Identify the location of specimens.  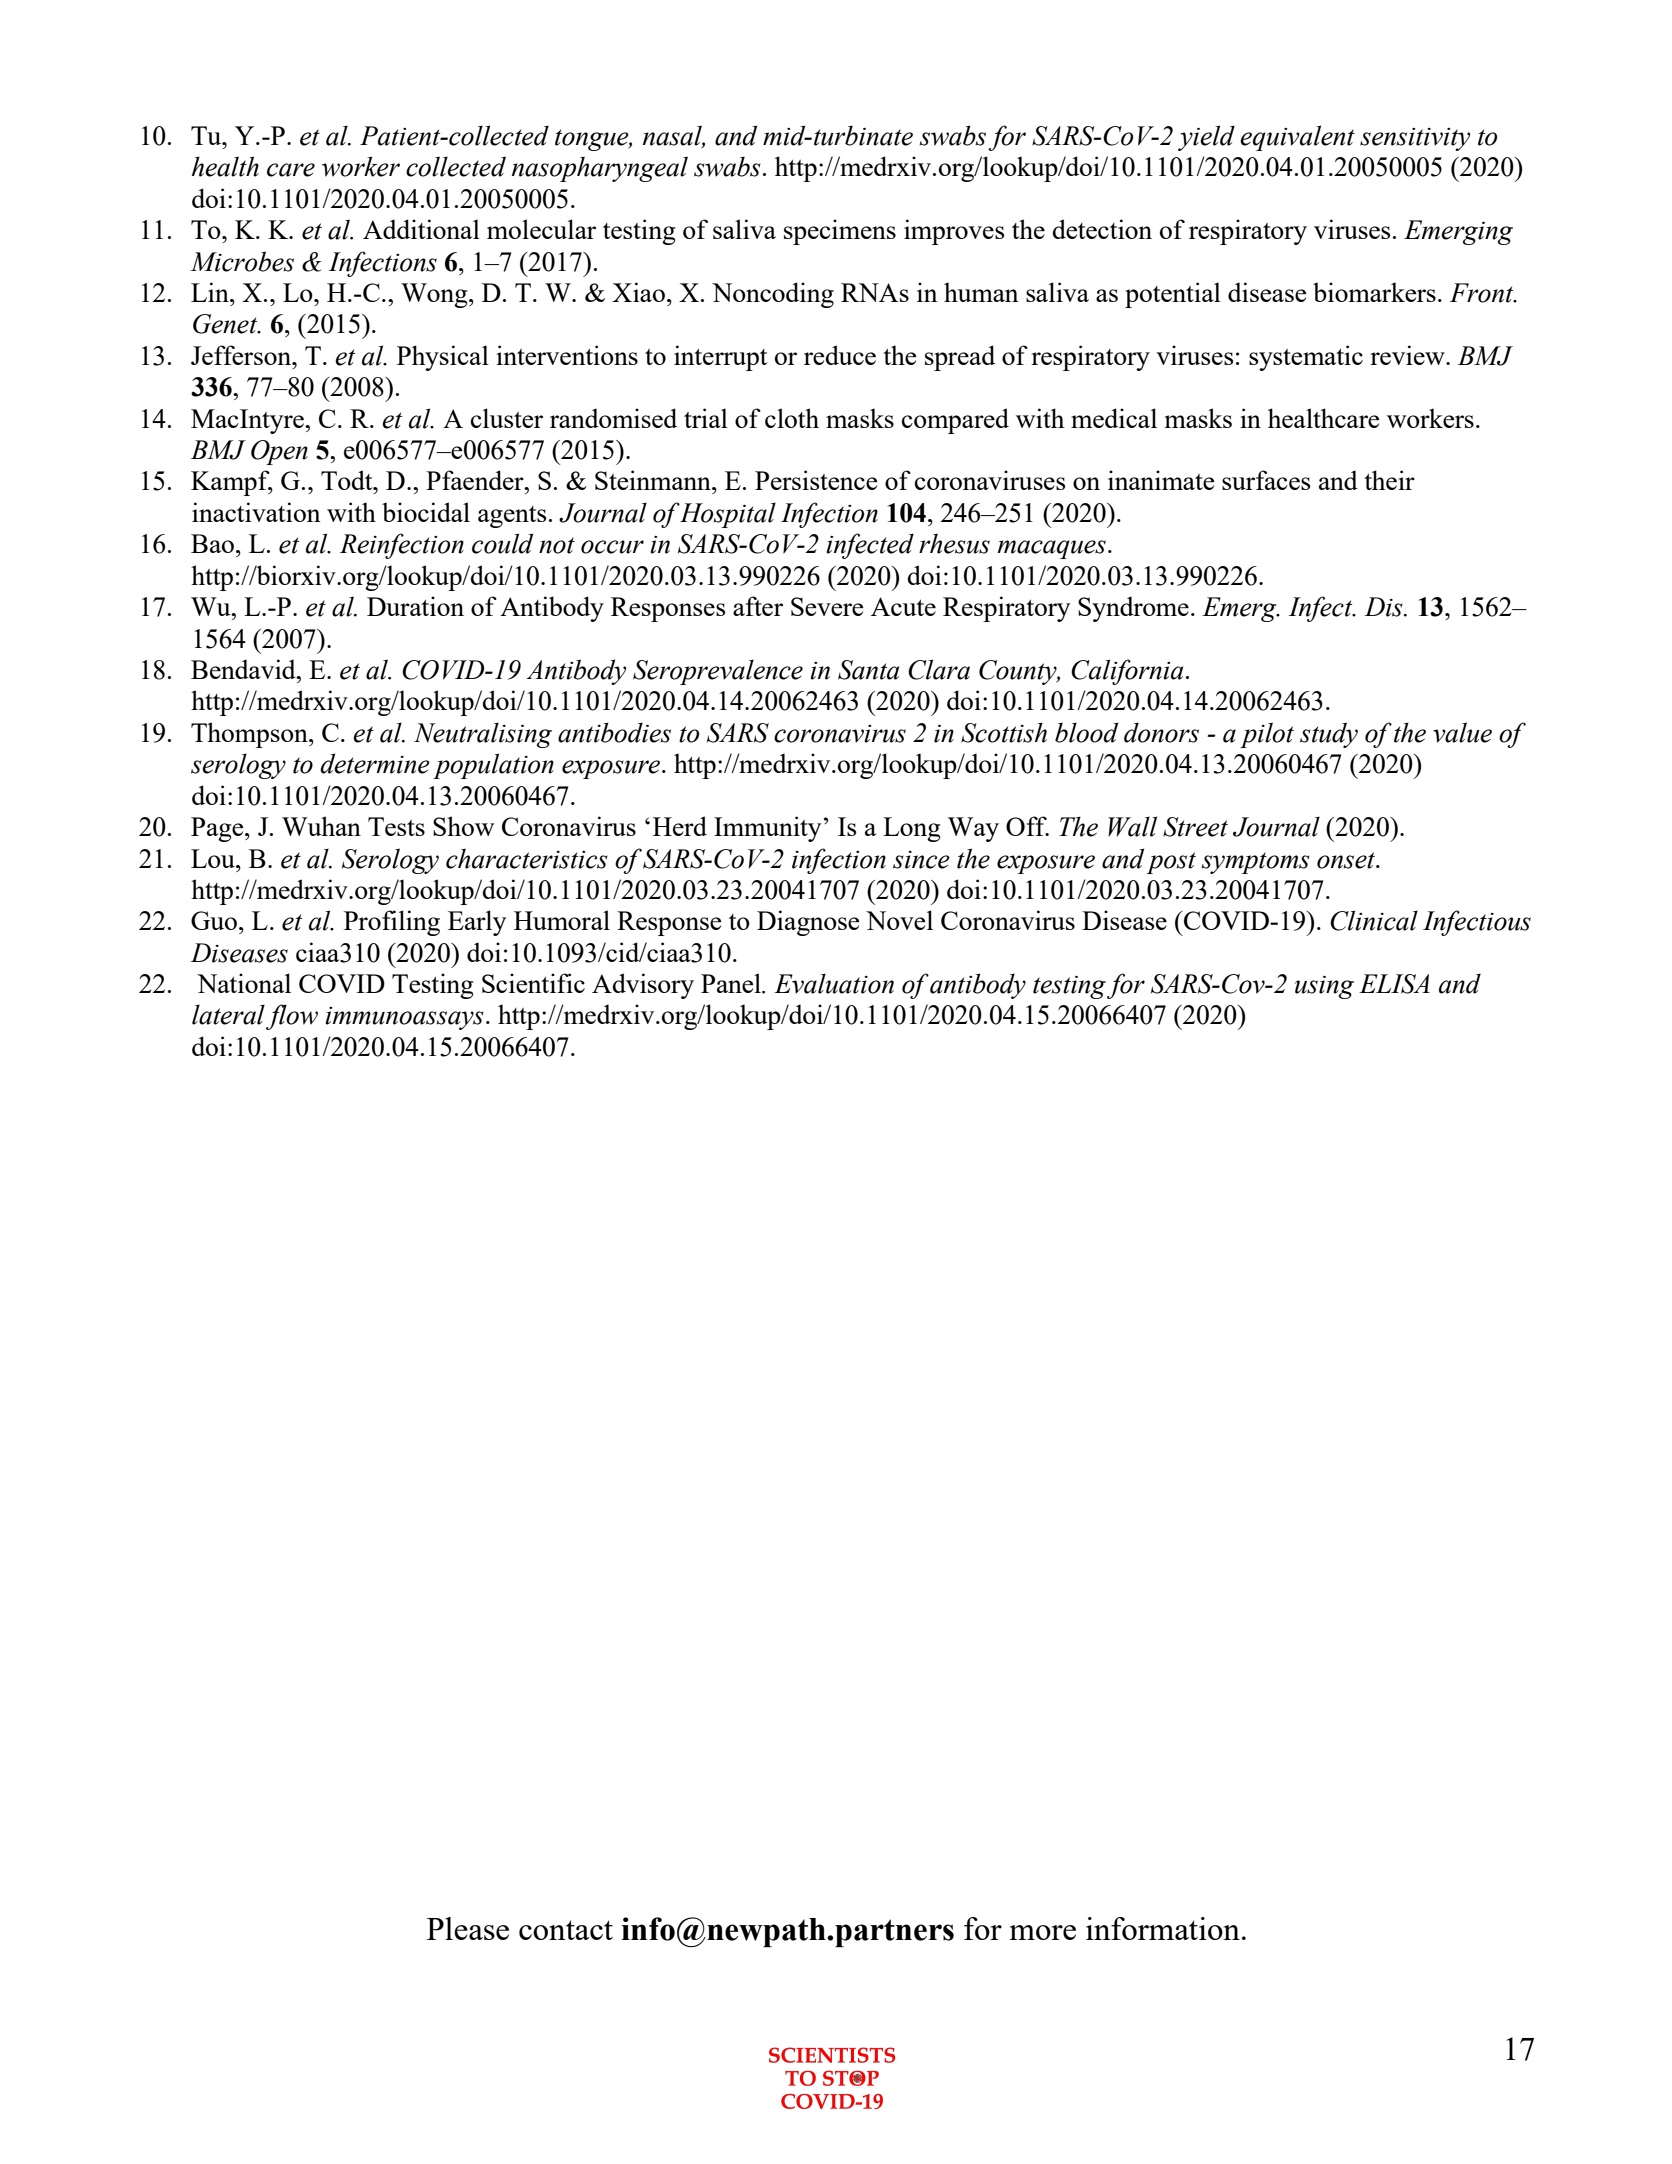
(840, 232).
